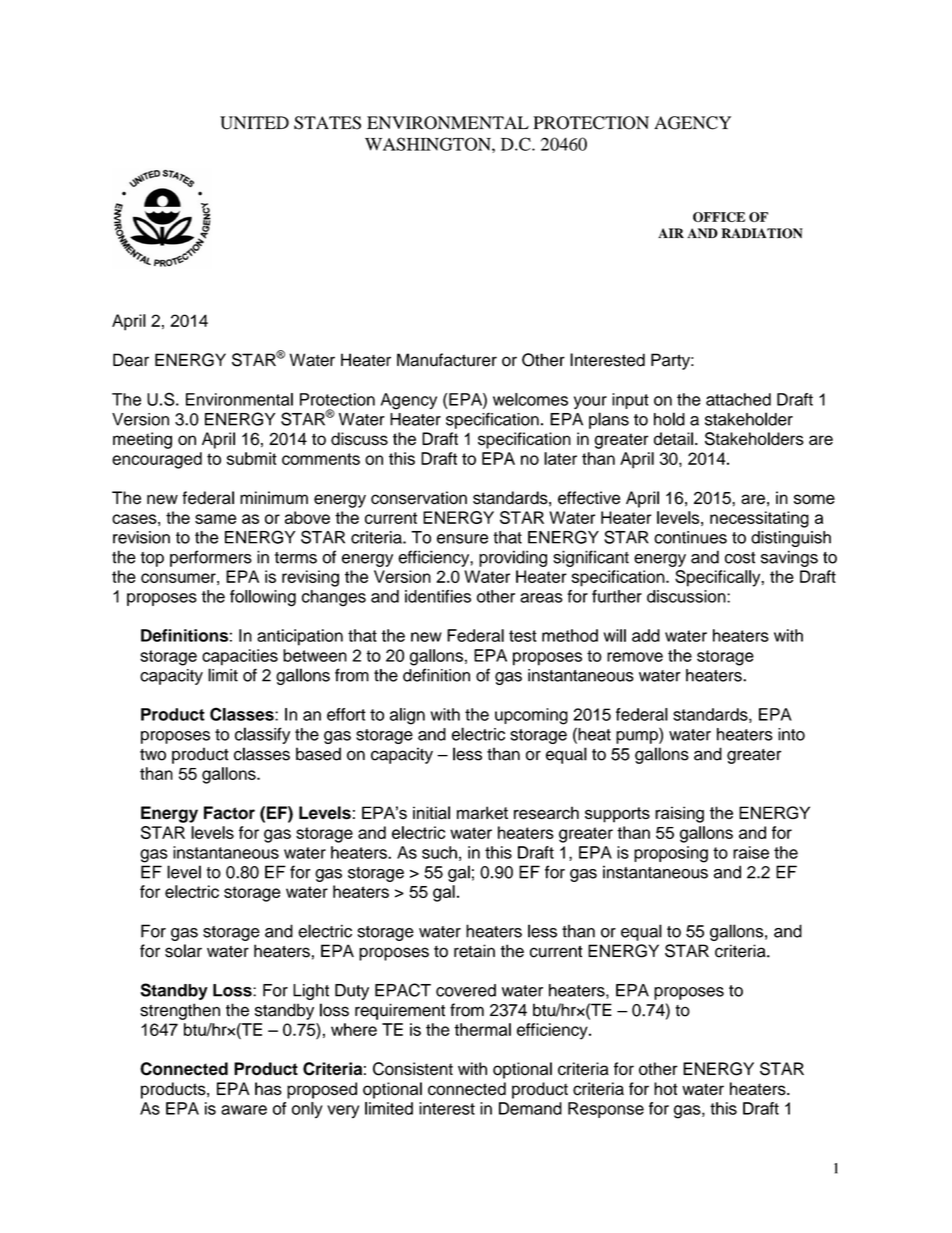 This screenshot has width=952, height=1233. What do you see at coordinates (673, 439) in the screenshot?
I see `detail` at bounding box center [673, 439].
